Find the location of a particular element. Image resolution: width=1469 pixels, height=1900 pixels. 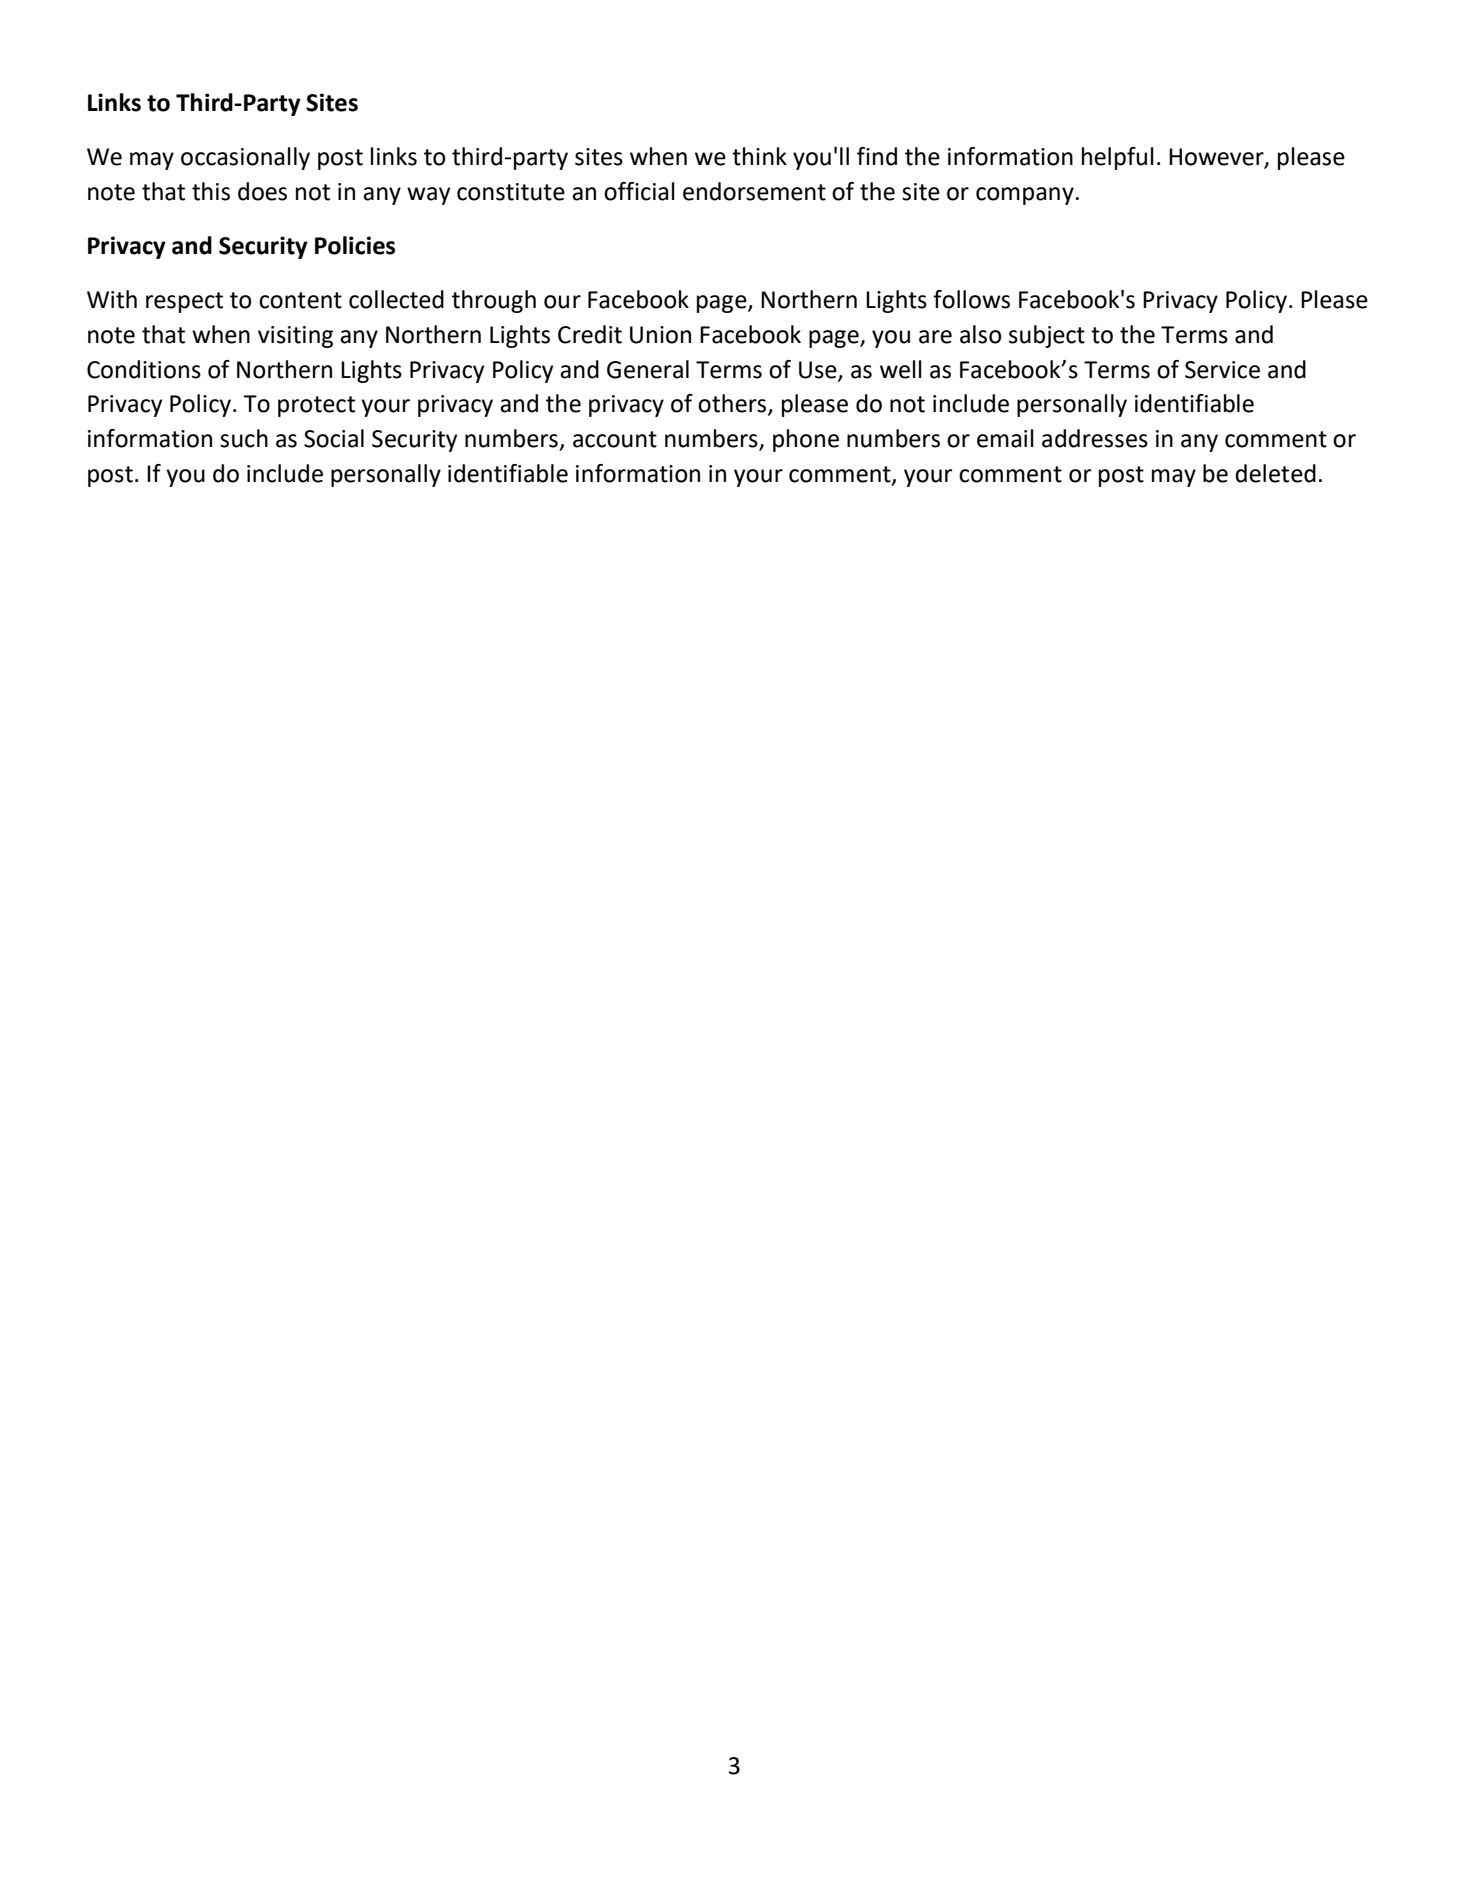

Service is located at coordinates (1222, 370).
